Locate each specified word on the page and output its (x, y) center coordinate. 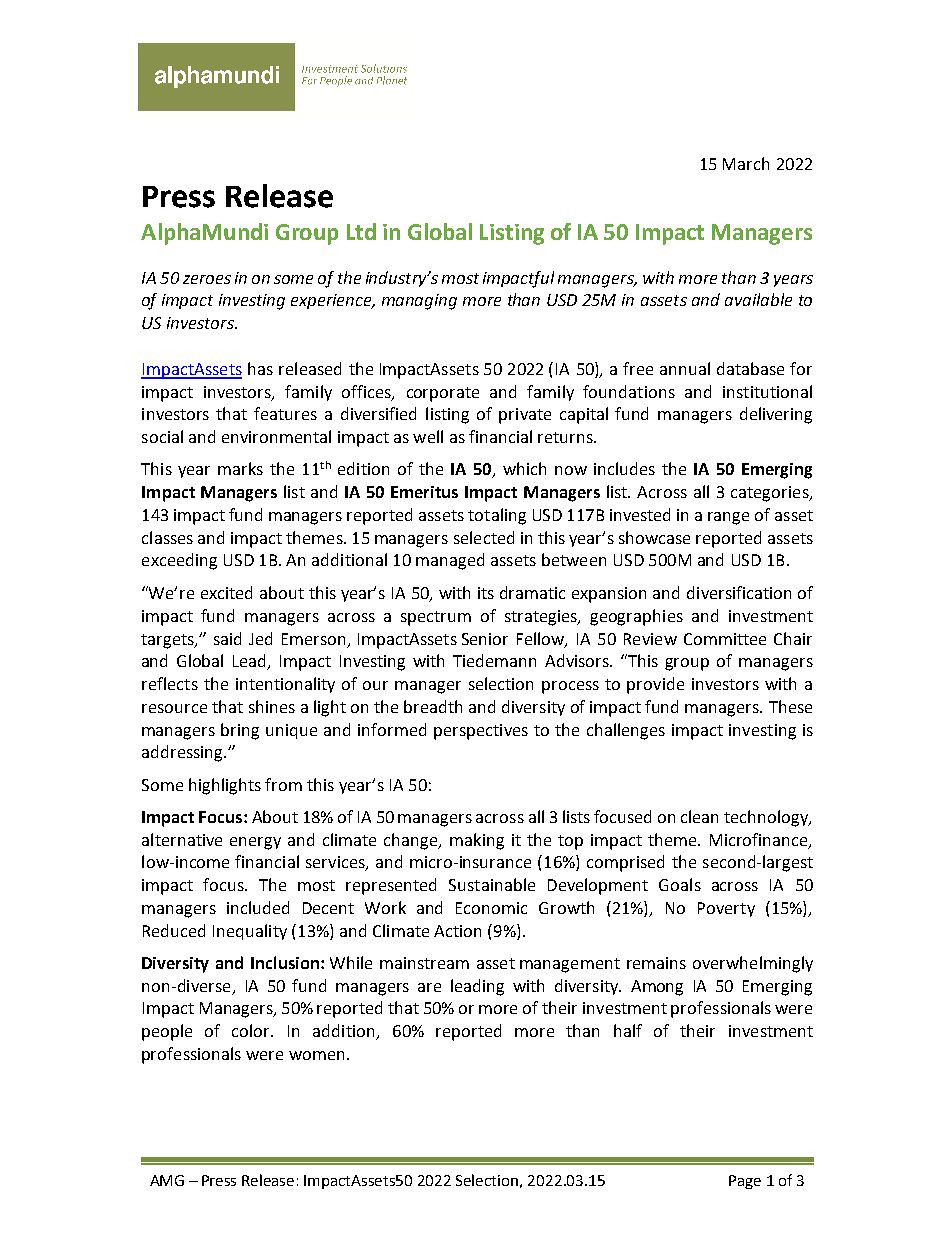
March (746, 163)
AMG (167, 1180)
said (227, 638)
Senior (485, 639)
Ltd (361, 231)
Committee (725, 639)
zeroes (207, 279)
